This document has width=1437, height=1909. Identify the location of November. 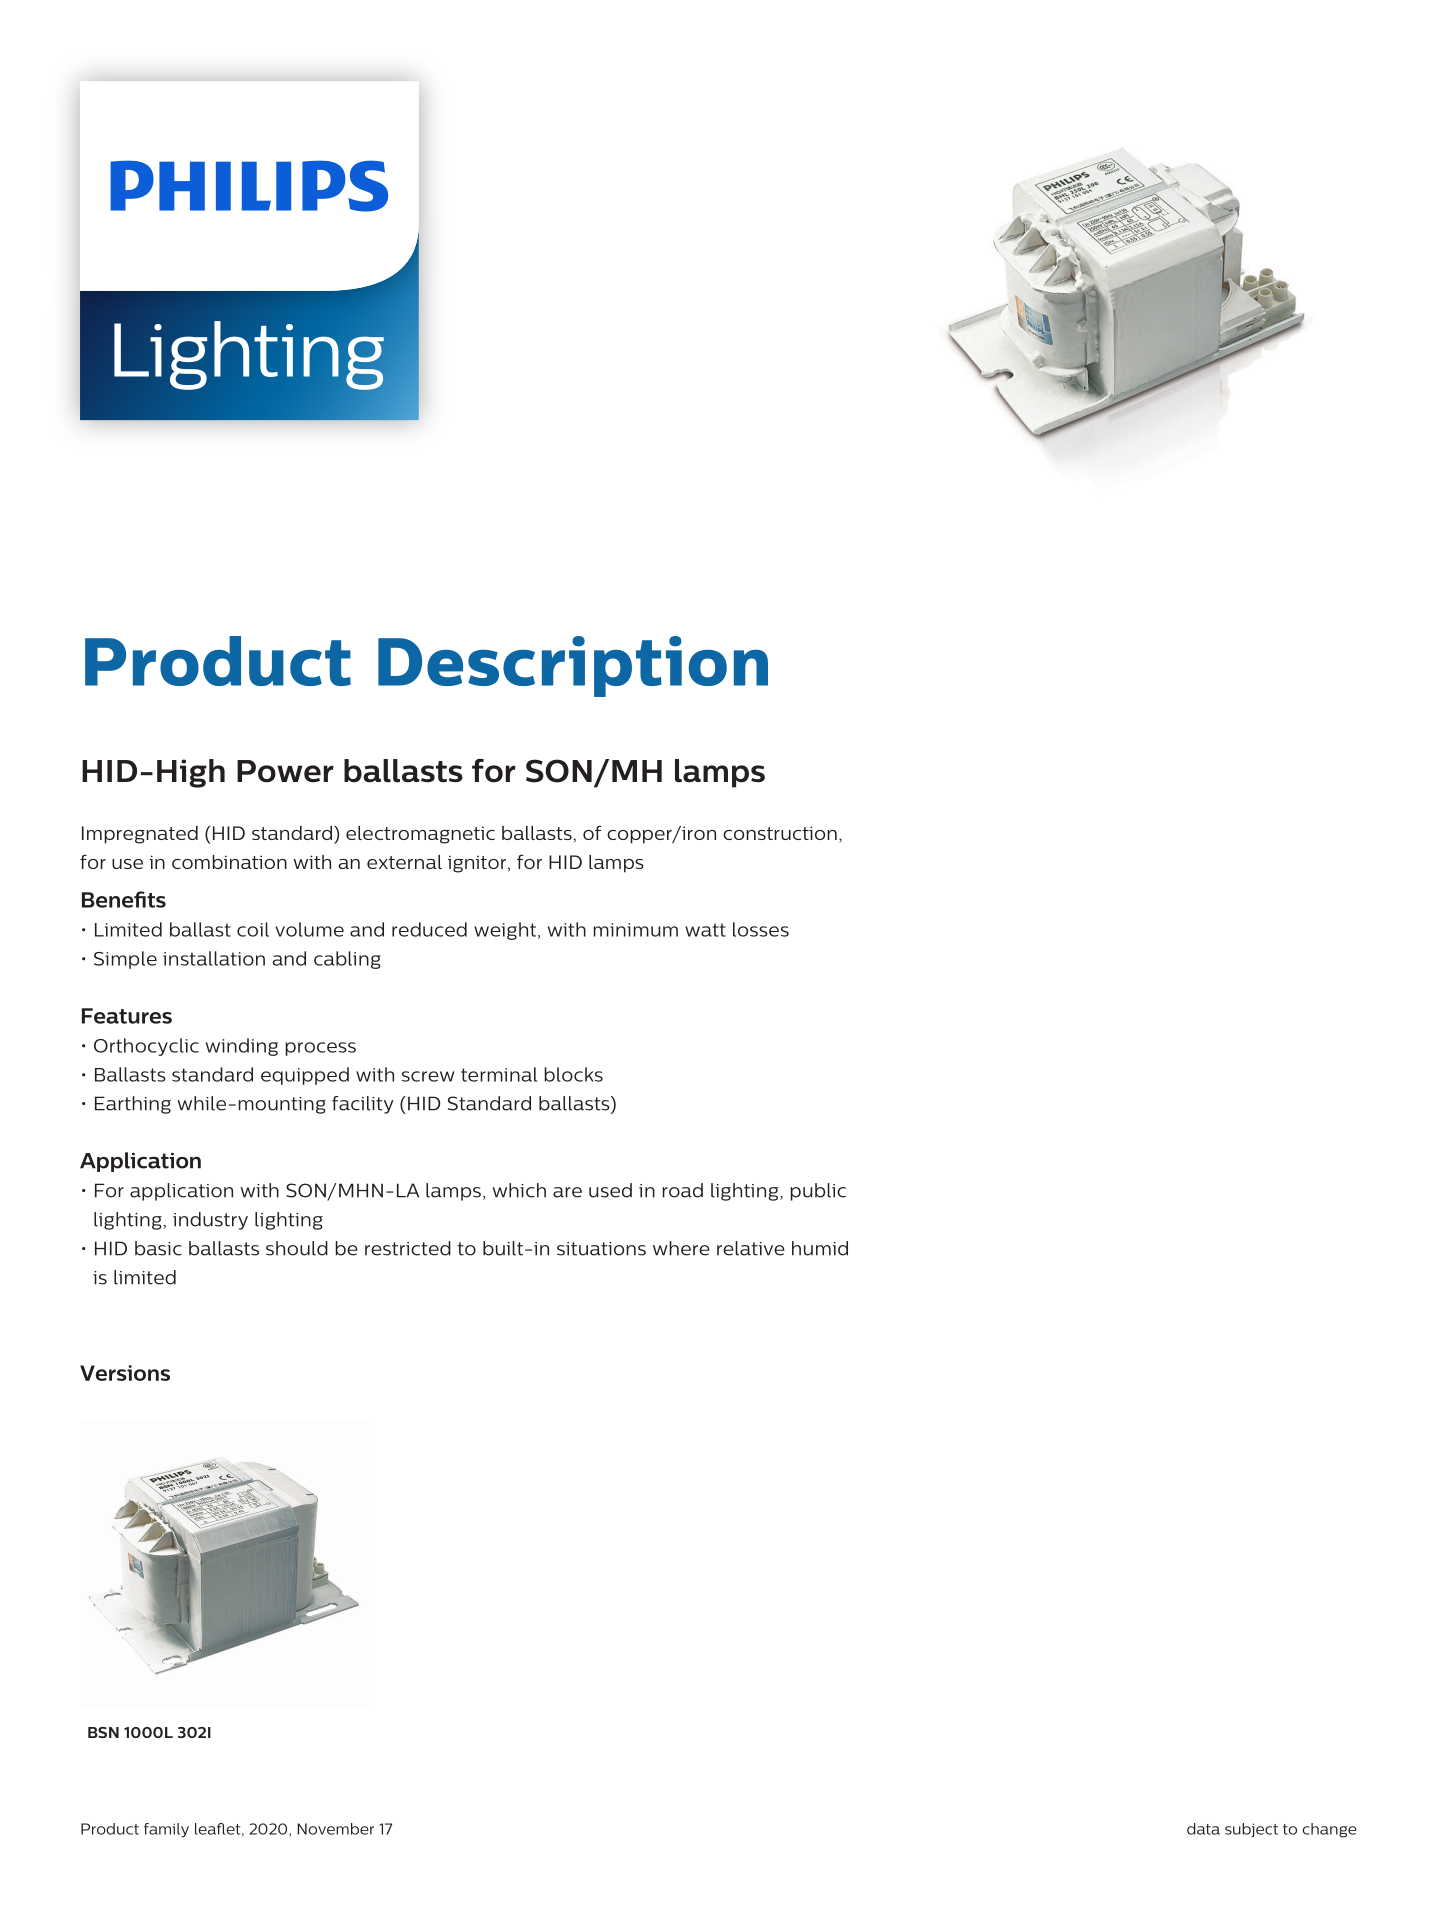
(336, 1829).
